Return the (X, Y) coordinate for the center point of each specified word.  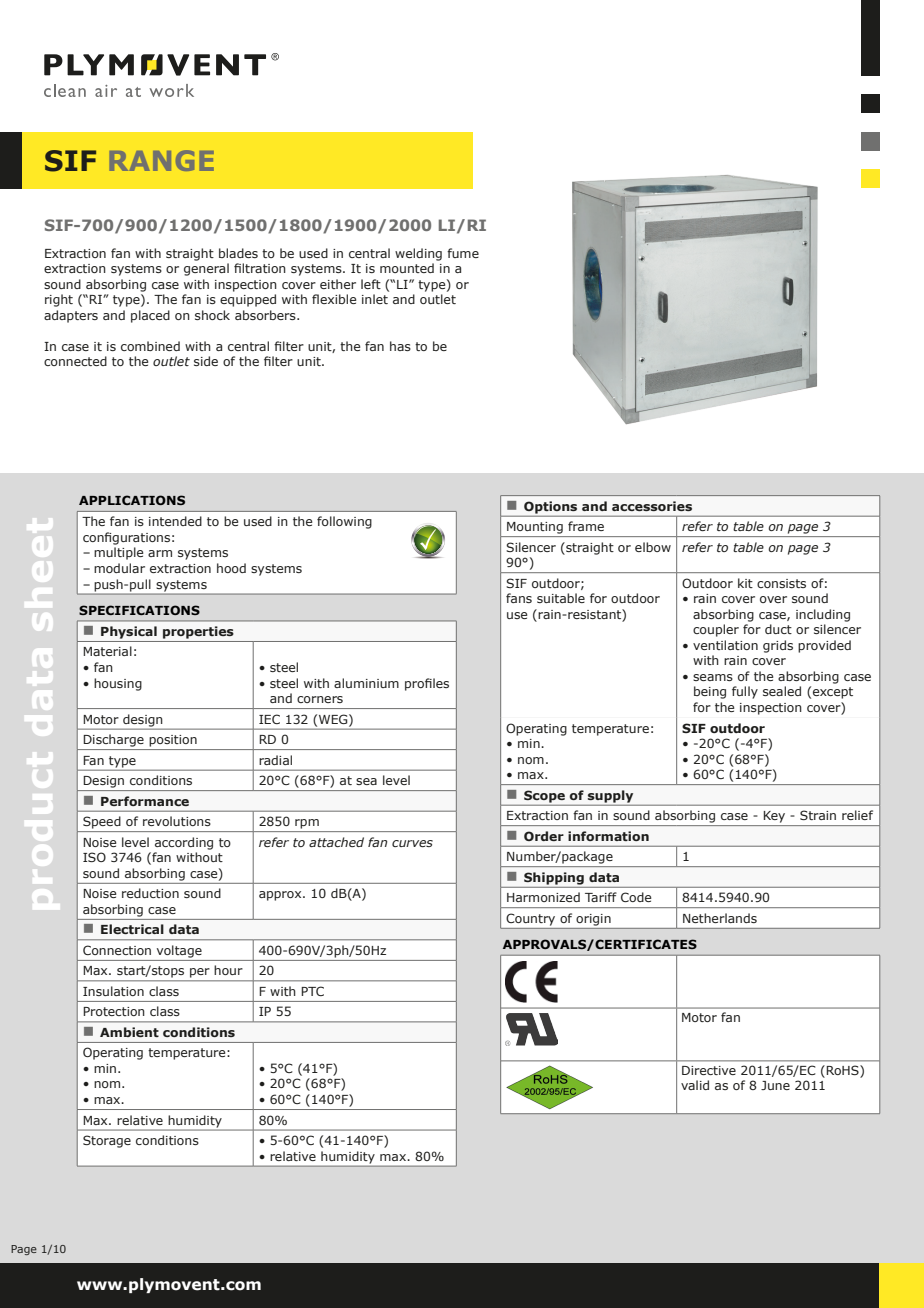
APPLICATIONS (132, 500)
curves (412, 843)
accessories (652, 506)
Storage (107, 1141)
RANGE (162, 160)
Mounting (535, 528)
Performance (145, 801)
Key (774, 817)
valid (695, 1085)
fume (463, 253)
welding (418, 254)
